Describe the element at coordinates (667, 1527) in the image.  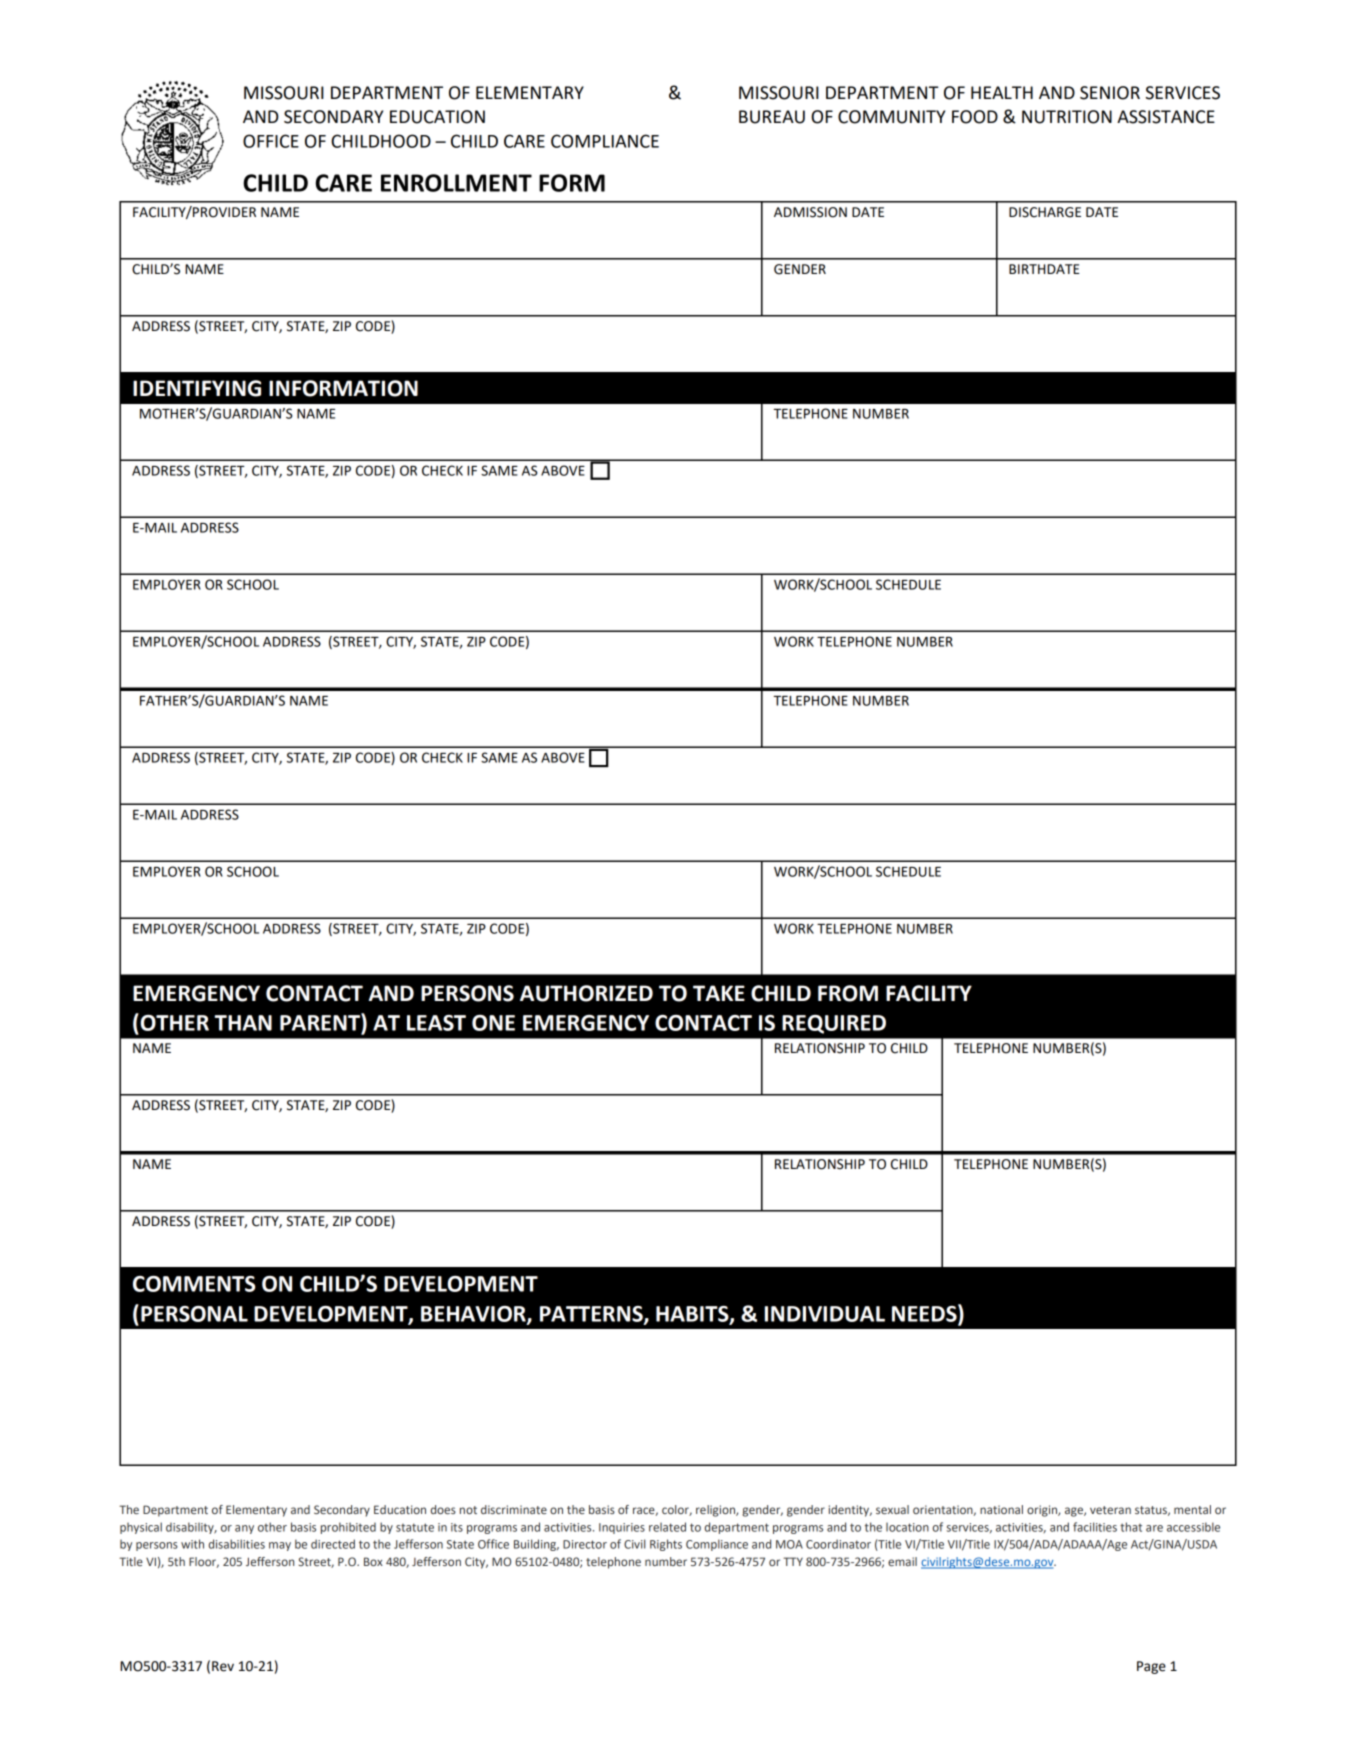
I see `related` at that location.
